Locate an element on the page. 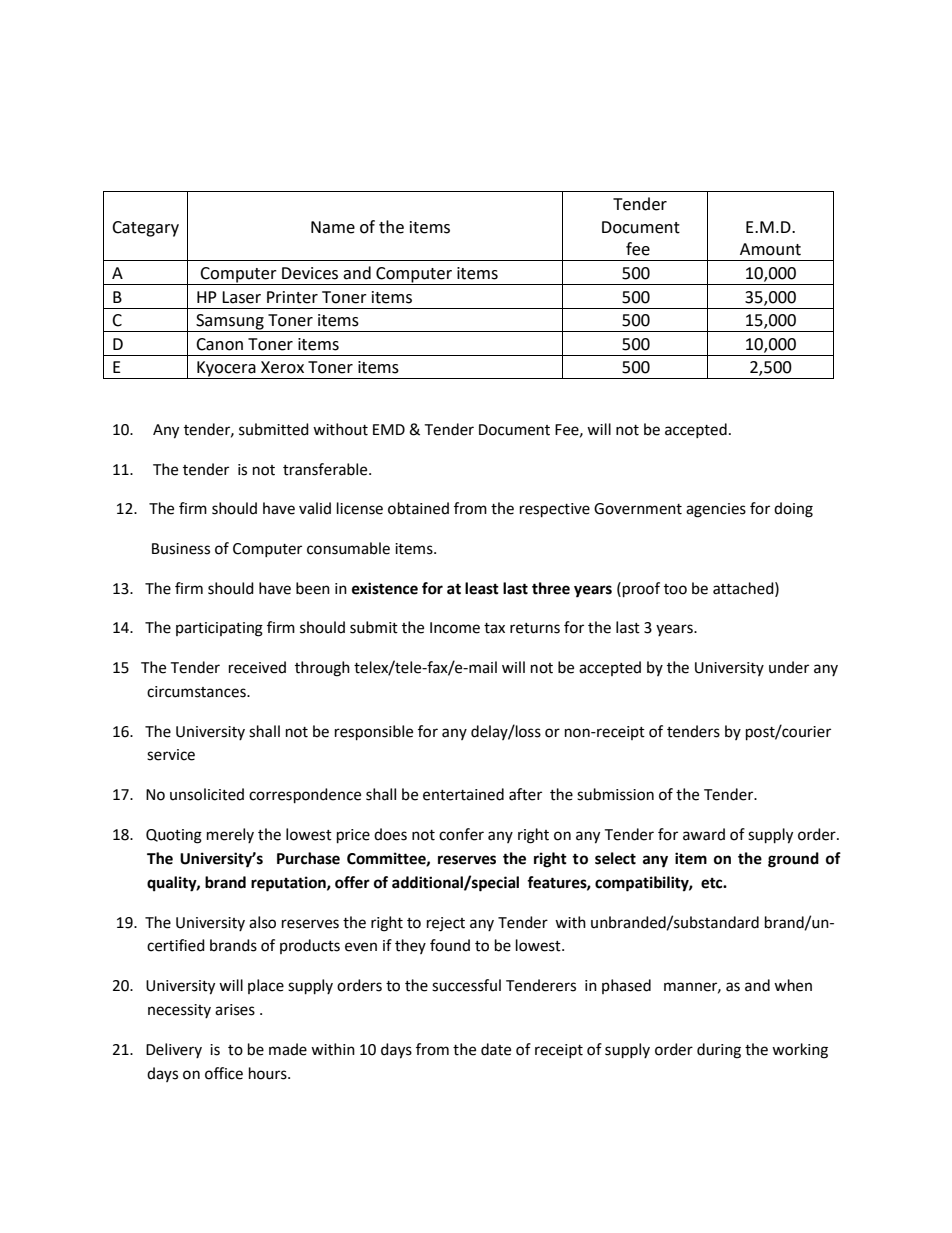 The width and height of the document is (952, 1233). agencies is located at coordinates (716, 510).
